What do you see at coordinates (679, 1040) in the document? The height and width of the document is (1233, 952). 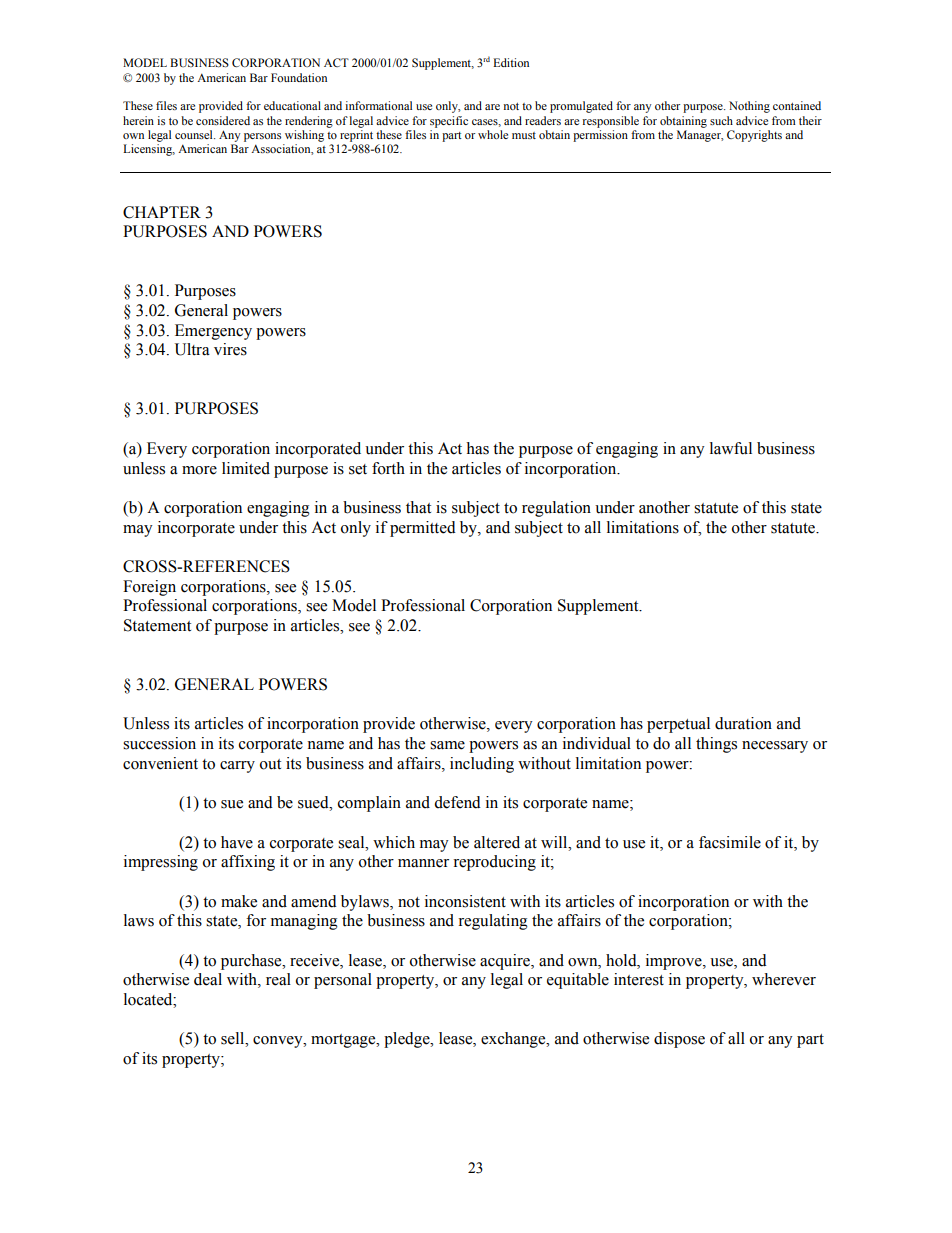 I see `dispose` at bounding box center [679, 1040].
